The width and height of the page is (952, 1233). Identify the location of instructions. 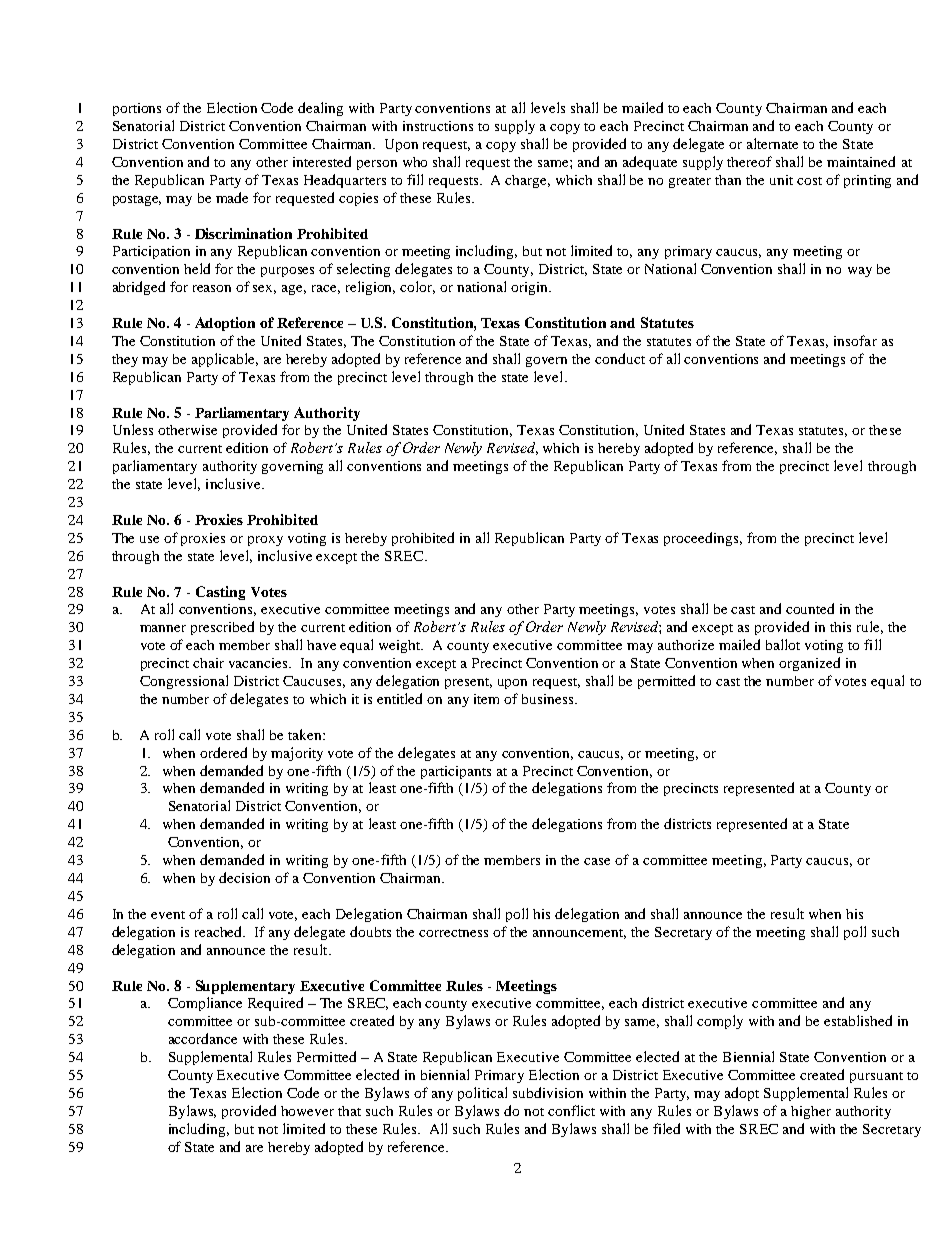
(438, 126).
